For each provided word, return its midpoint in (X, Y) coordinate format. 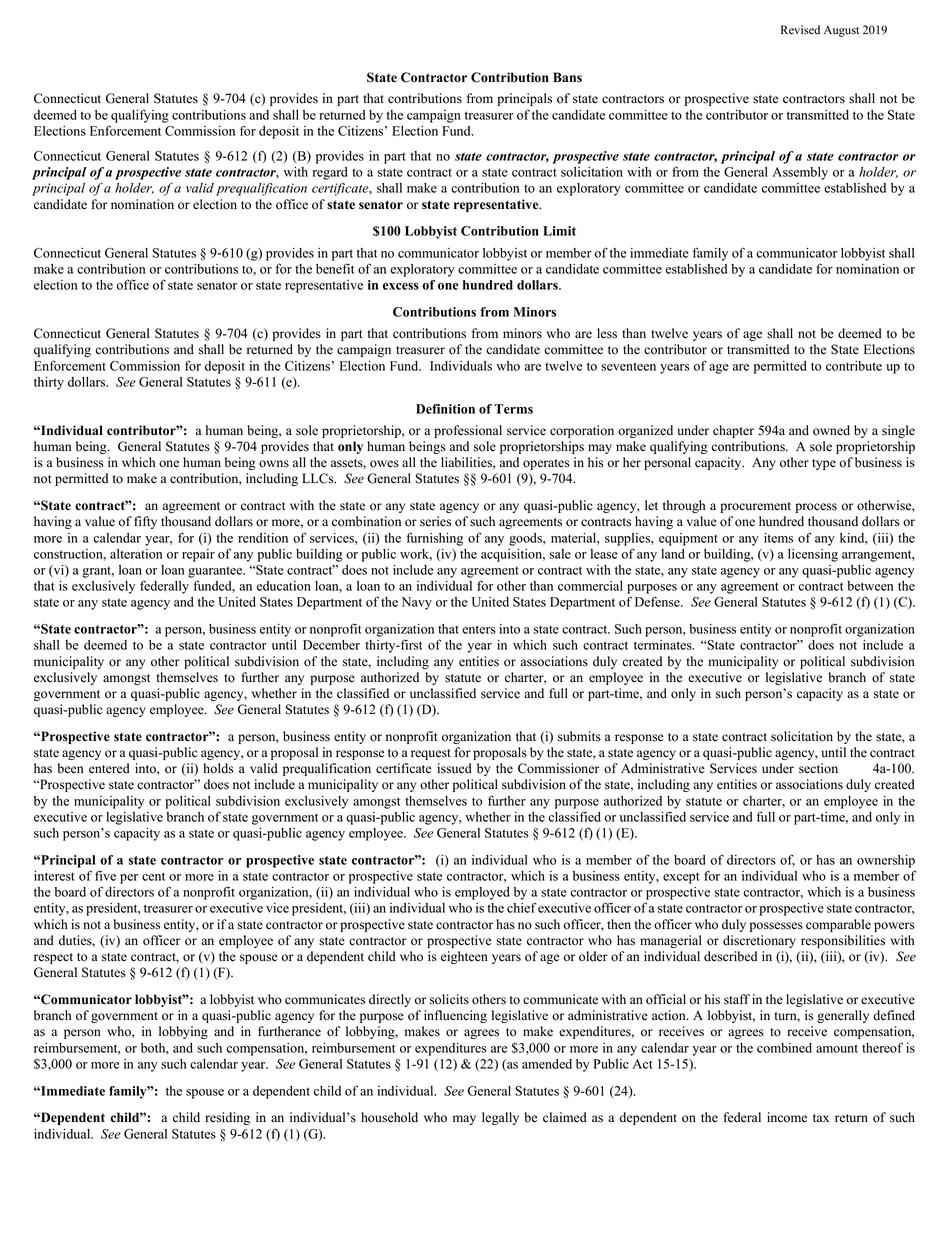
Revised (800, 30)
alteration (136, 554)
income (787, 1117)
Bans (567, 77)
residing (227, 1118)
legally (500, 1118)
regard (330, 173)
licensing (813, 555)
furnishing (435, 539)
